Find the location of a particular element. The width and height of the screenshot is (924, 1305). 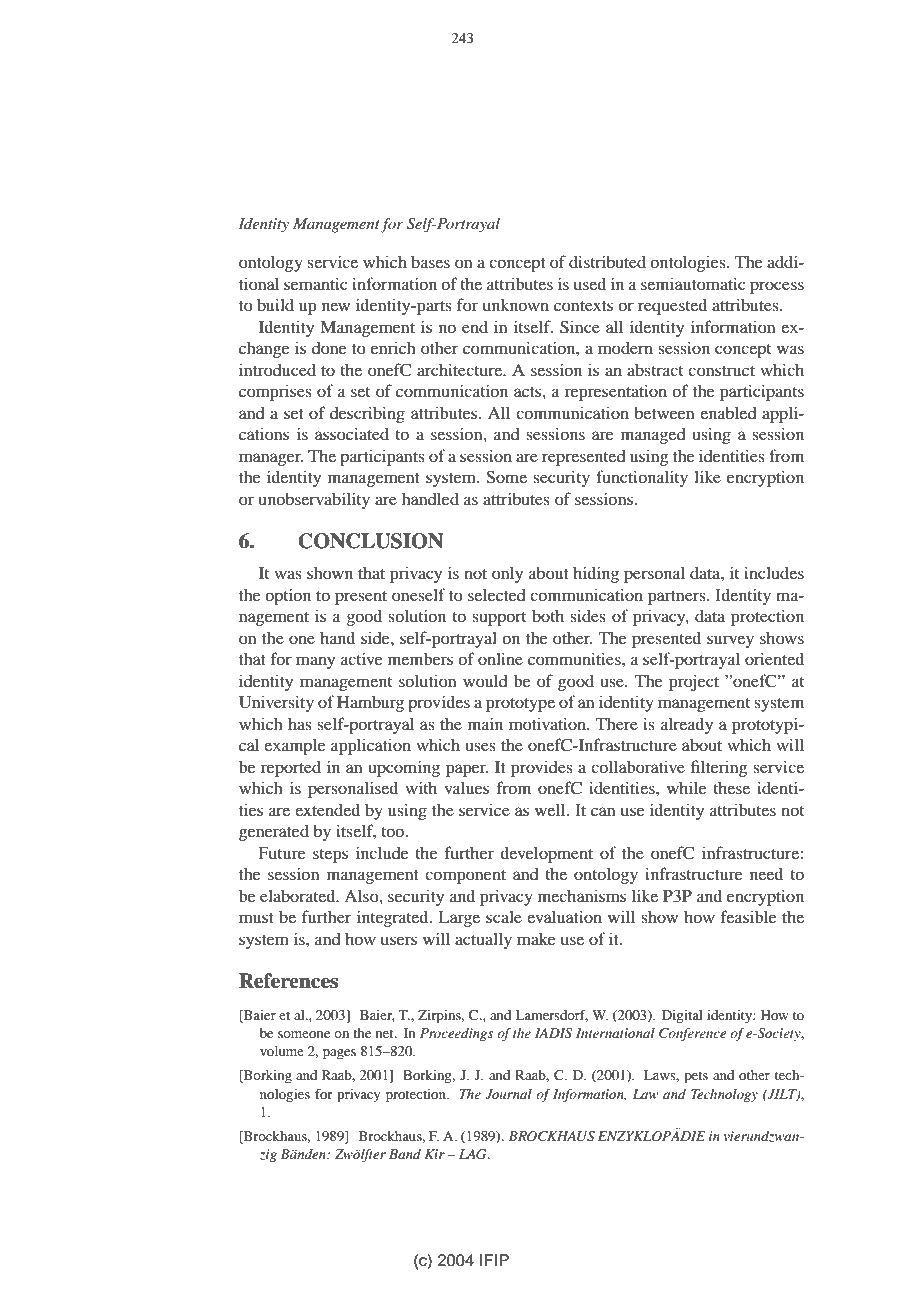

semiautomatic is located at coordinates (693, 283).
